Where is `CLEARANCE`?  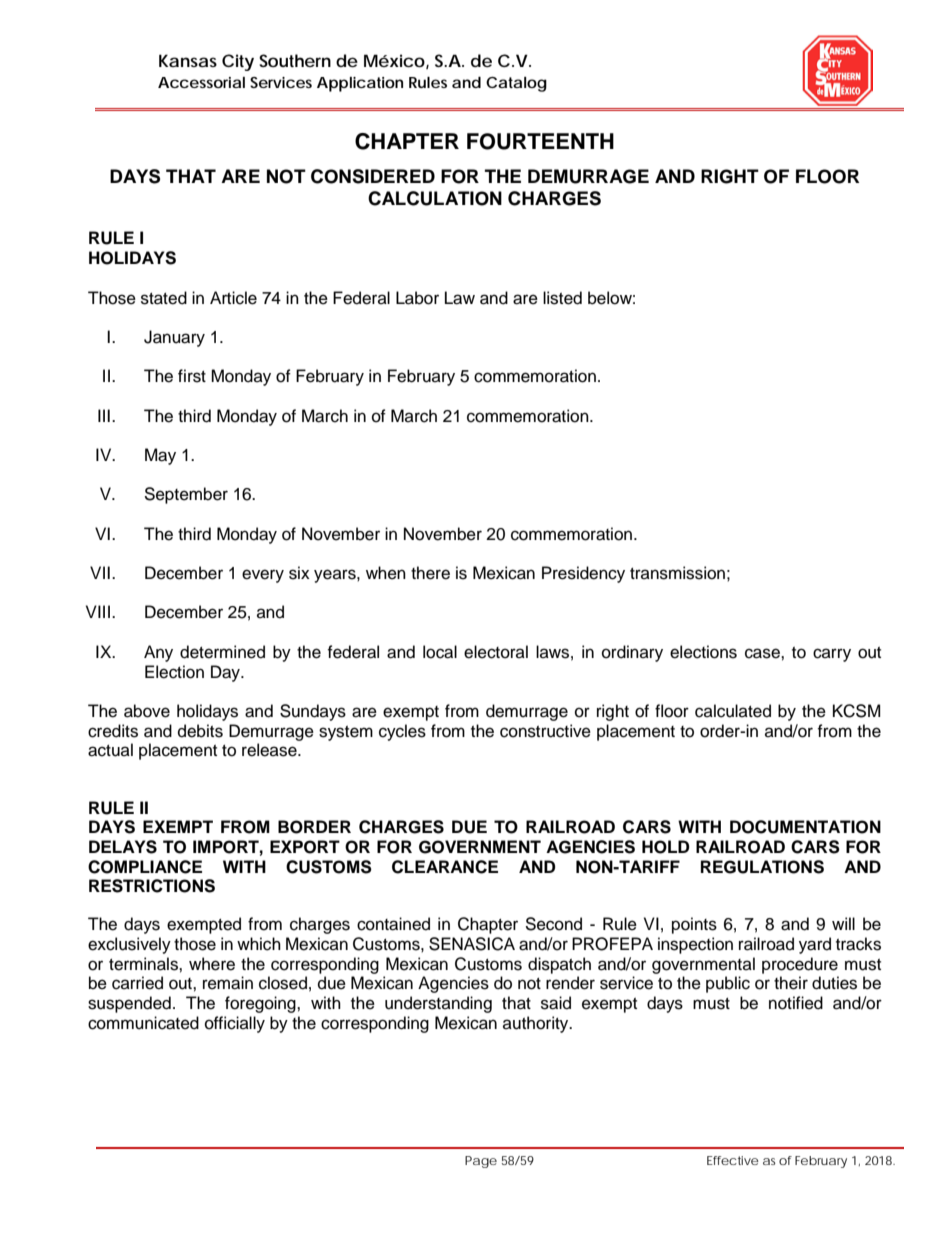
CLEARANCE is located at coordinates (445, 867).
